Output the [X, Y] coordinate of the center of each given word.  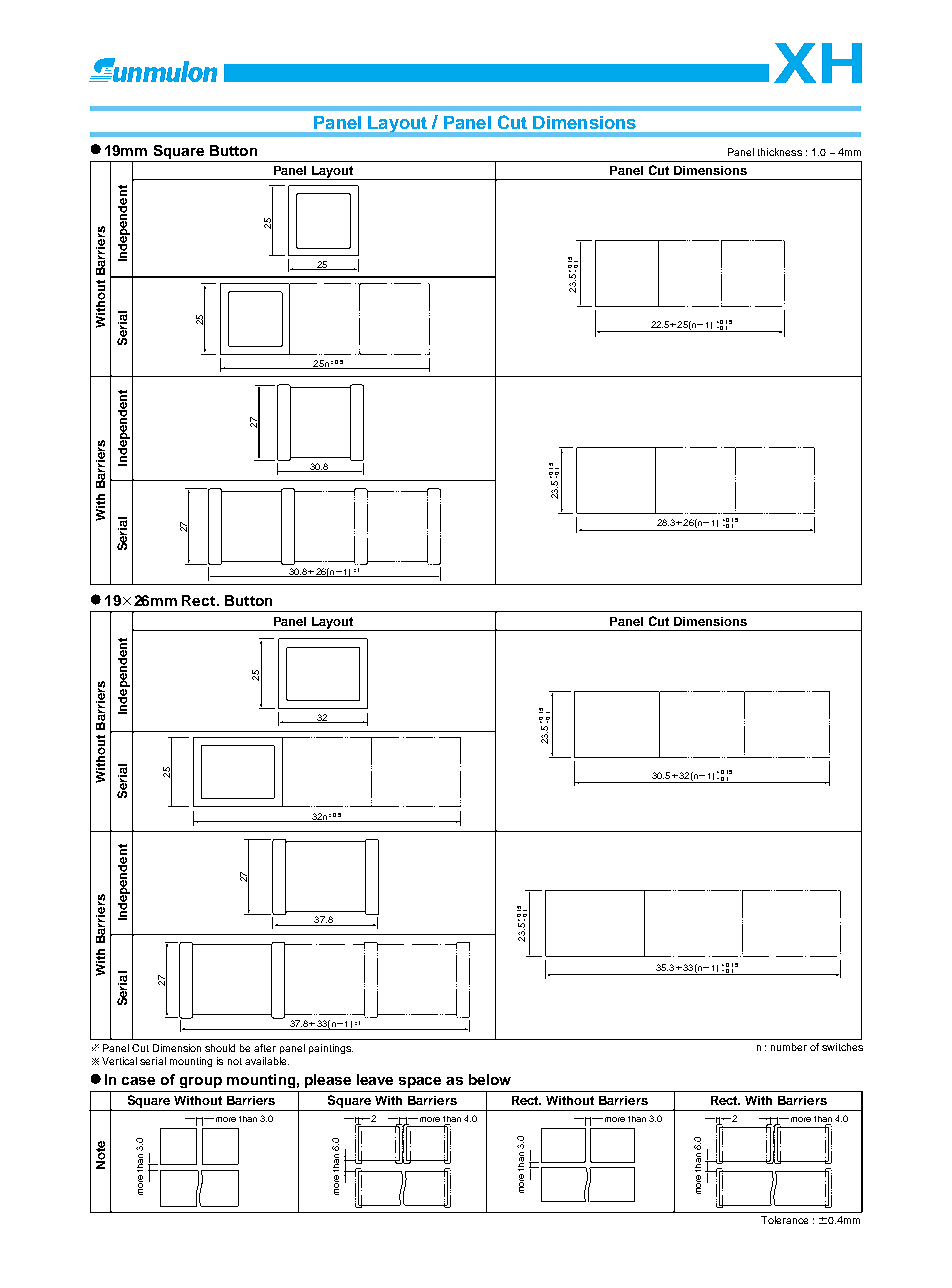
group [201, 1082]
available [267, 1061]
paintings [331, 1049]
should [220, 1048]
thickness [780, 152]
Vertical [119, 1061]
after [265, 1048]
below [490, 1079]
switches [842, 1047]
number [789, 1047]
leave [375, 1079]
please [328, 1081]
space [420, 1082]
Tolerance [784, 1220]
